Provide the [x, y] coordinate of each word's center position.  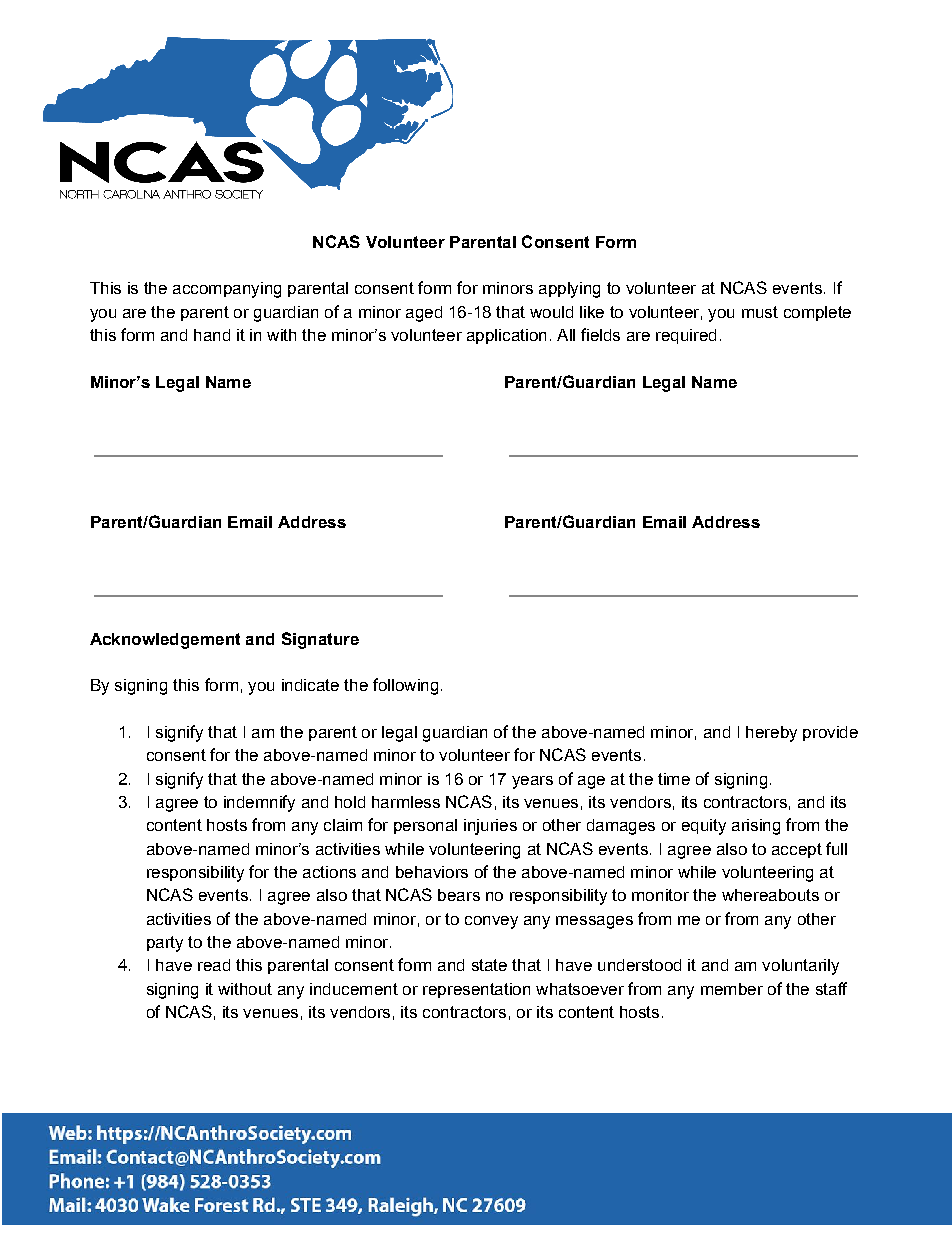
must [760, 312]
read [214, 965]
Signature [320, 640]
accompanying [227, 290]
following [405, 686]
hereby [771, 734]
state [489, 965]
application [506, 336]
